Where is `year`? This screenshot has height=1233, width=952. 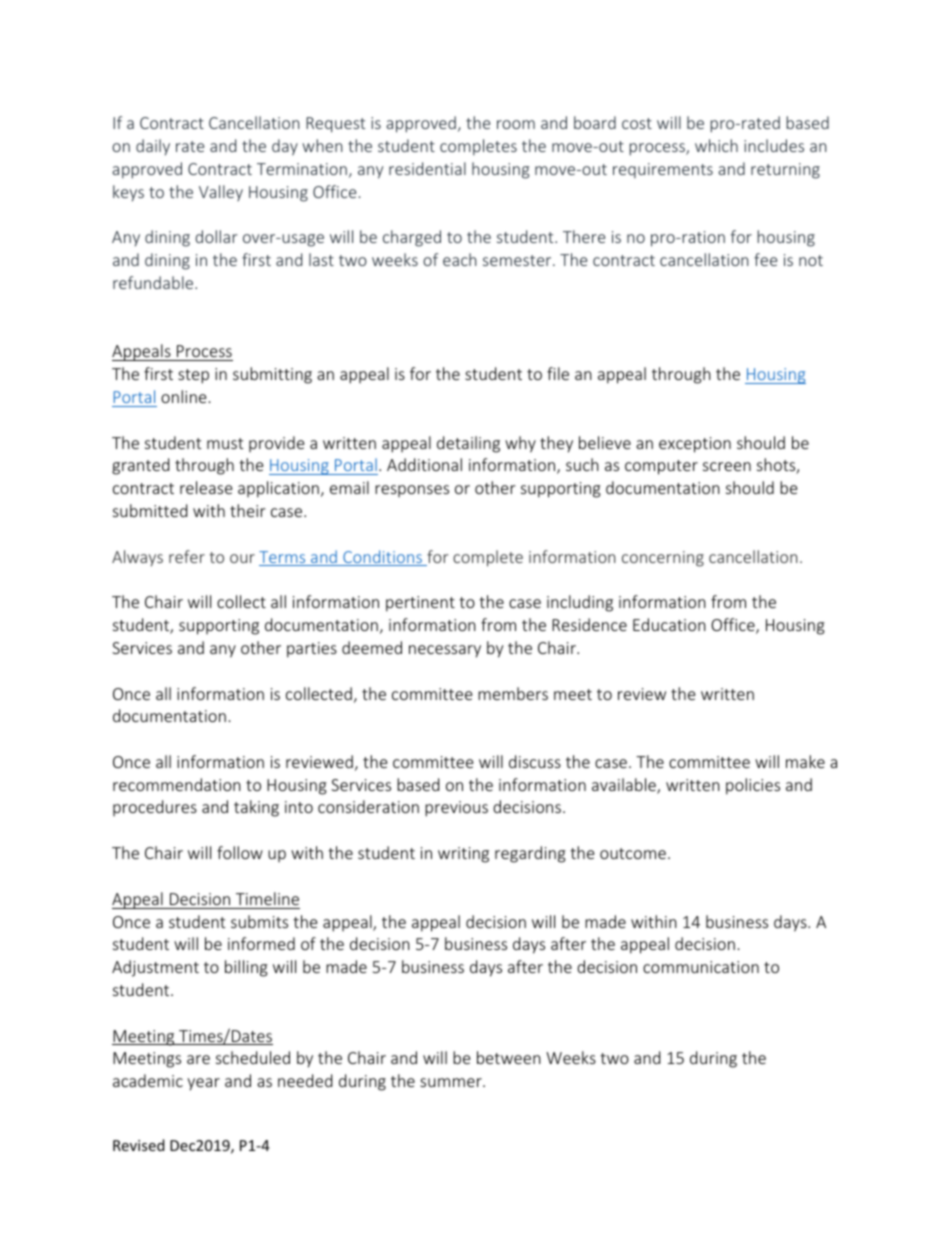
year is located at coordinates (203, 1084).
